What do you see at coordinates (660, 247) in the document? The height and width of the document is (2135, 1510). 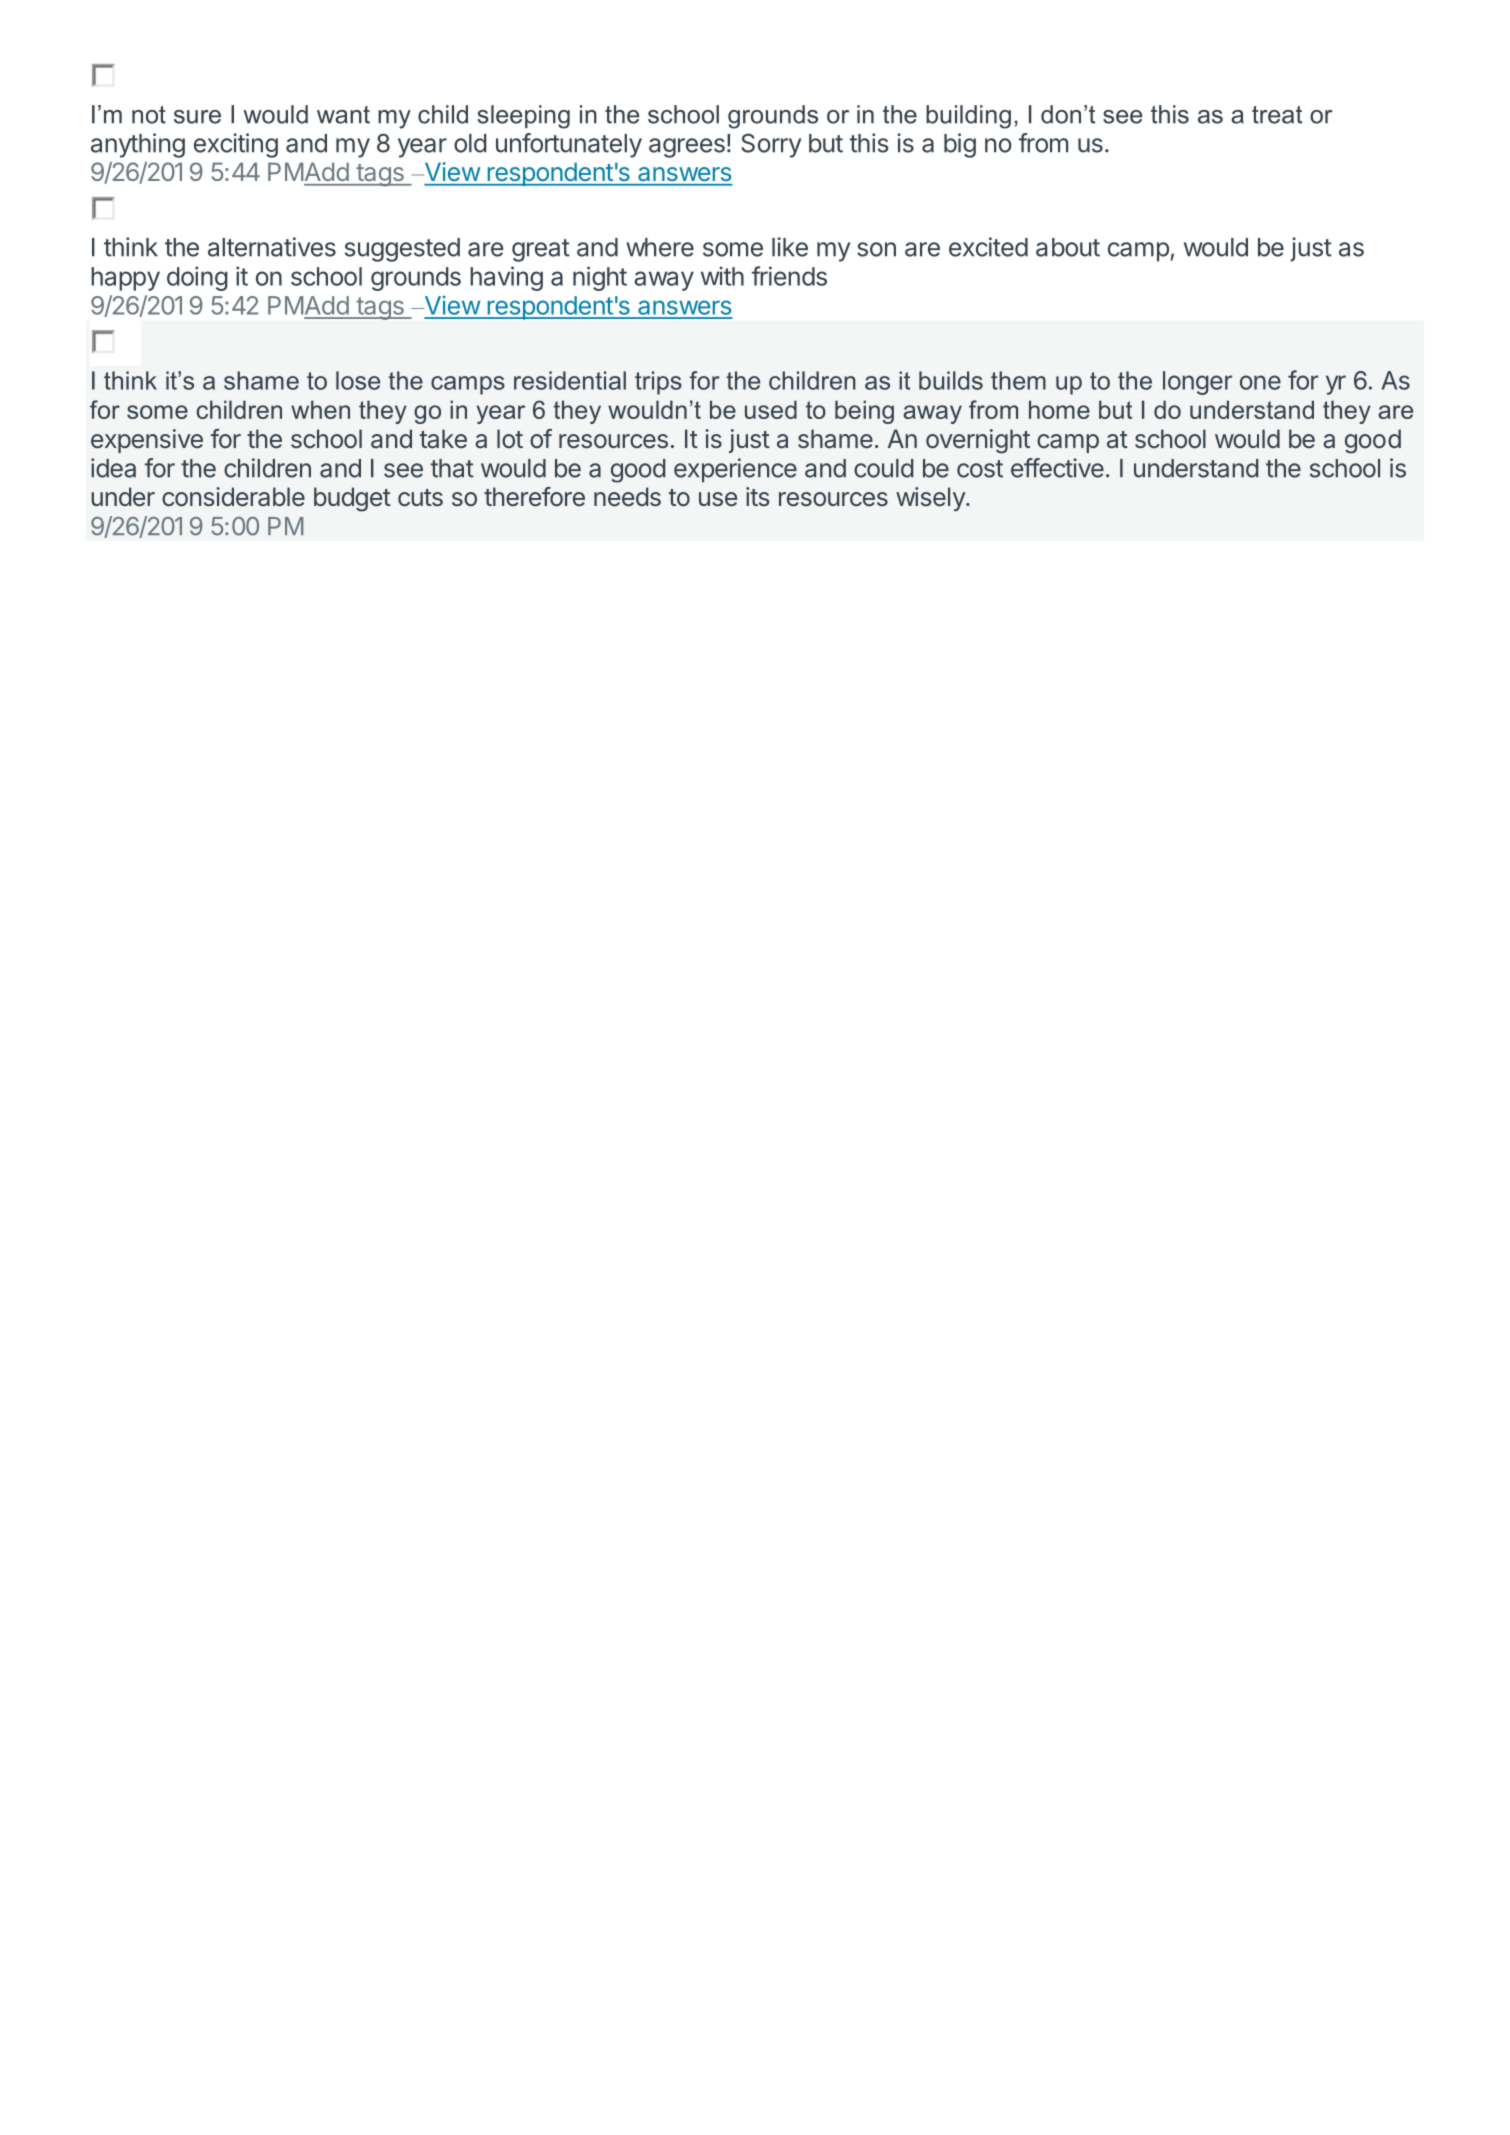 I see `where` at bounding box center [660, 247].
